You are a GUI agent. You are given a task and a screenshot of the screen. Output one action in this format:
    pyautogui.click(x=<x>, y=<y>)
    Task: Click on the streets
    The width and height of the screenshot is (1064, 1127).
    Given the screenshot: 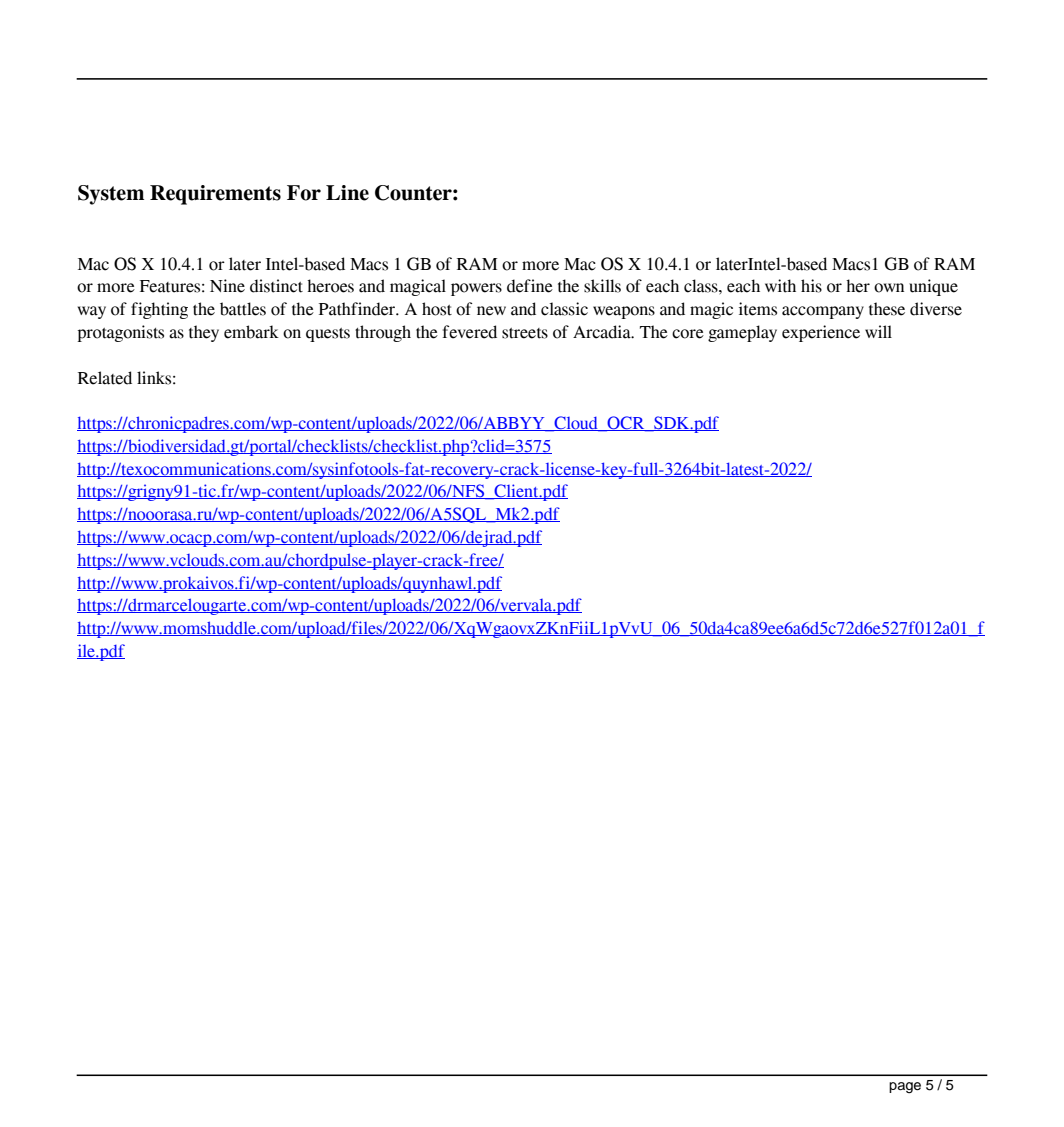 What is the action you would take?
    pyautogui.click(x=525, y=333)
